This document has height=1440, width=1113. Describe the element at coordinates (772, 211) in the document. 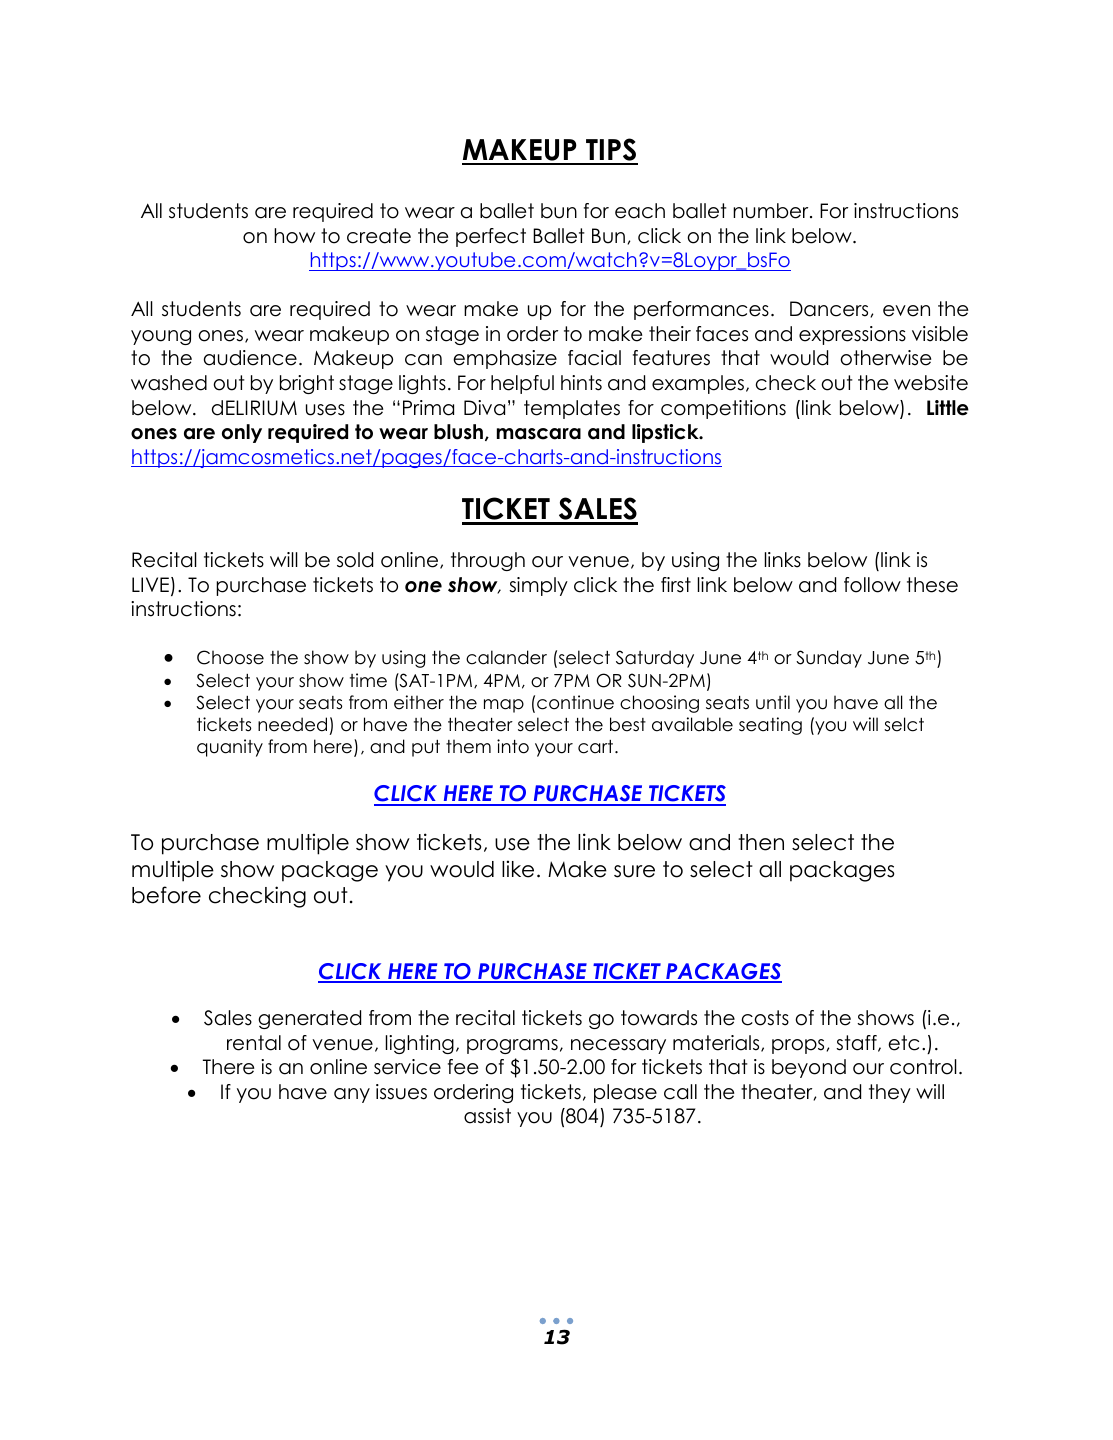

I see `number` at that location.
